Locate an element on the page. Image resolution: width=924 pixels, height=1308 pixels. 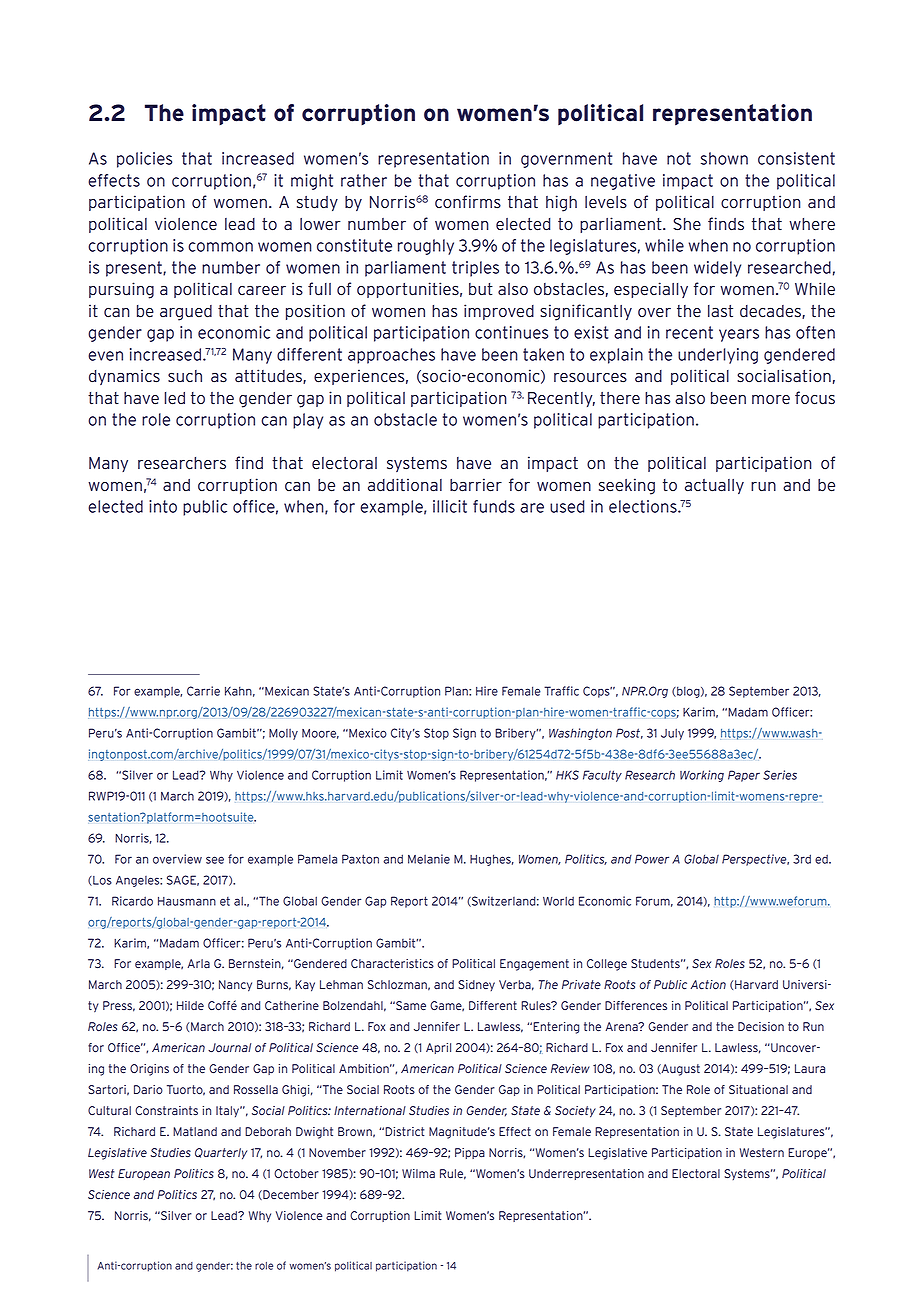
Pippa is located at coordinates (470, 1153).
